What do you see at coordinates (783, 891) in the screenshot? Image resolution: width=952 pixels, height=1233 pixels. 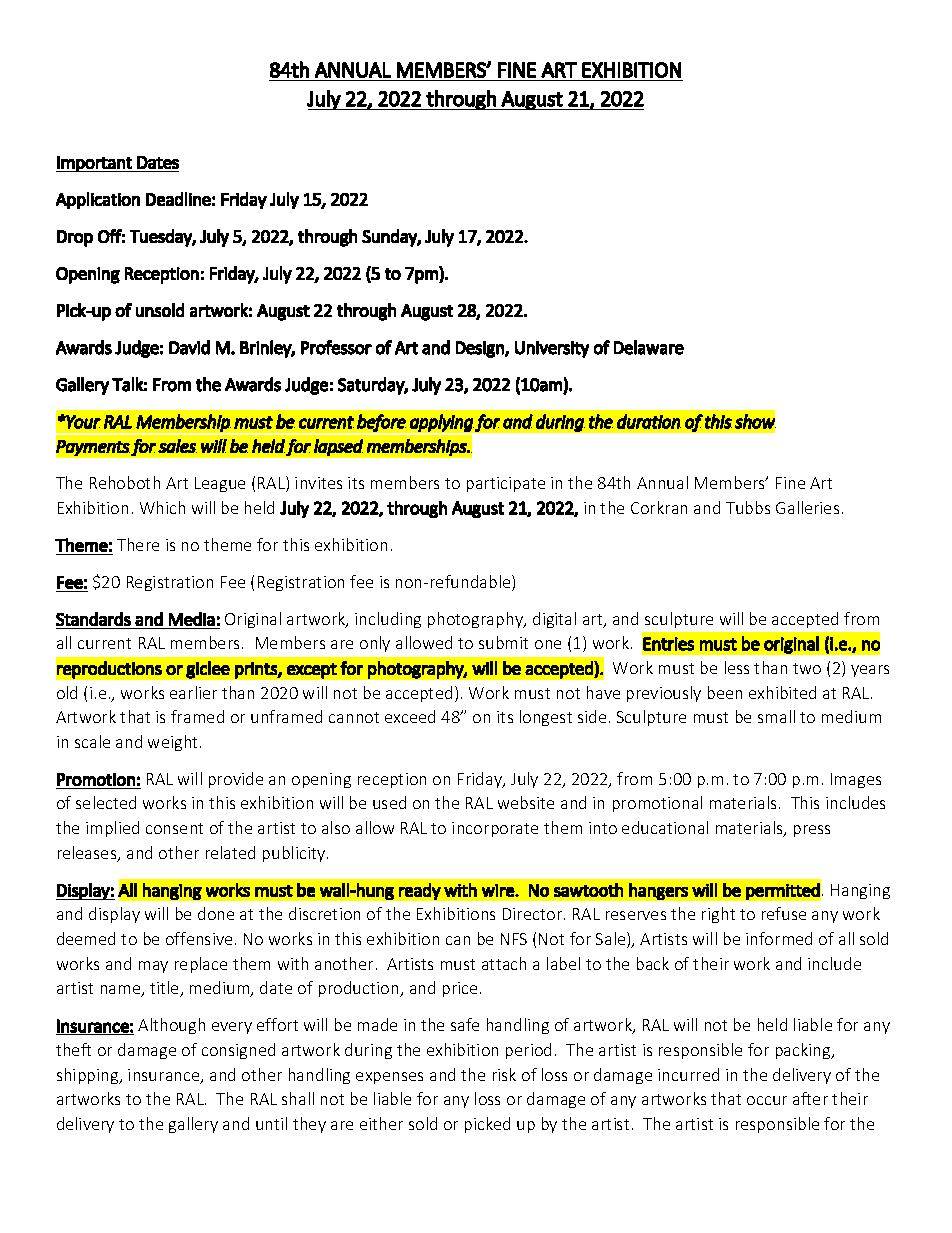 I see `permitted` at bounding box center [783, 891].
